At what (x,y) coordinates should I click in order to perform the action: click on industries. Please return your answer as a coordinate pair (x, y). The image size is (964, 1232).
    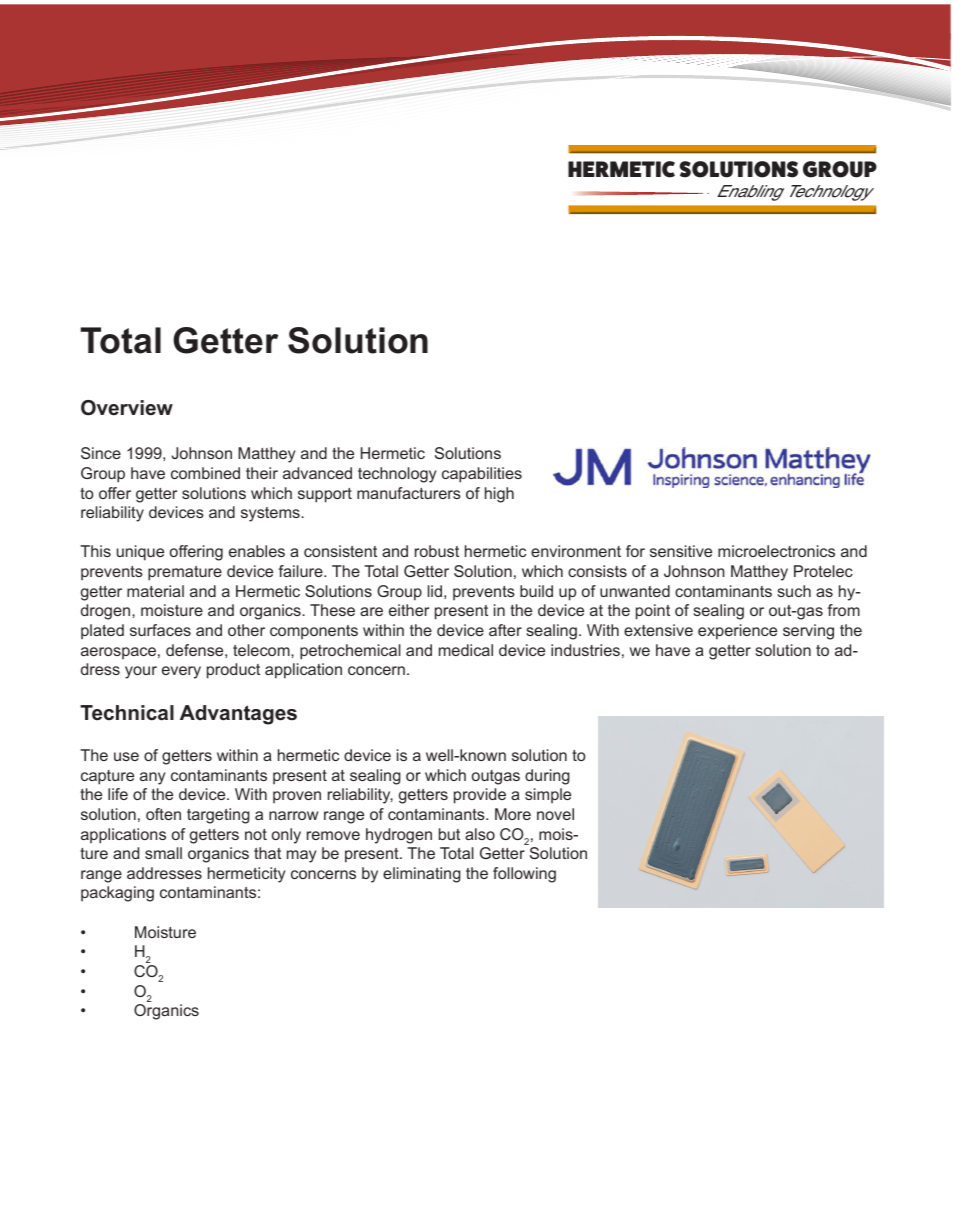
    Looking at the image, I should click on (585, 650).
